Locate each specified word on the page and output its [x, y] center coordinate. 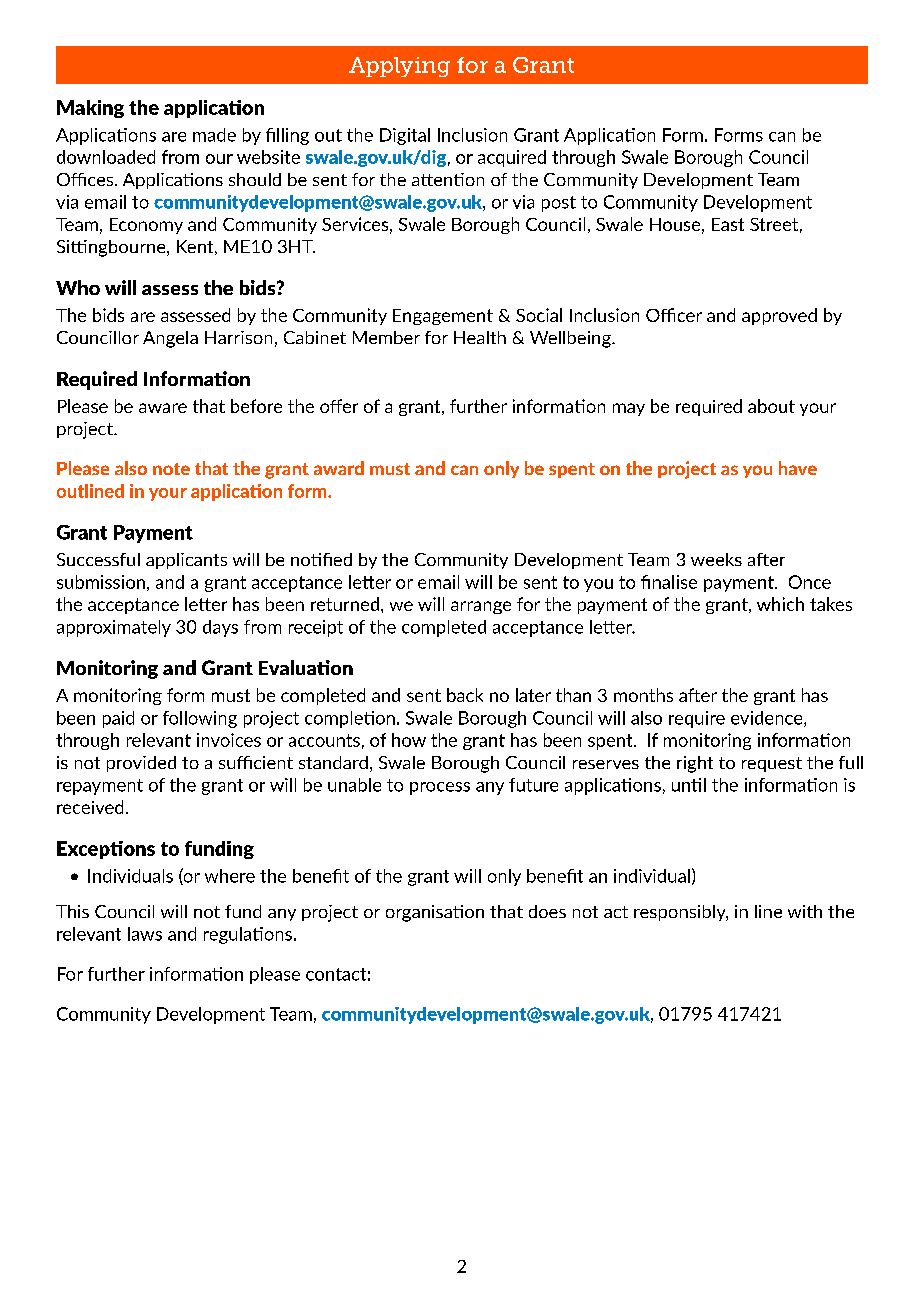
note [171, 469]
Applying [399, 67]
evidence [768, 719]
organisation [435, 913]
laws [145, 934]
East [728, 224]
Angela [170, 339]
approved [779, 316]
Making [90, 109]
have [798, 468]
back [465, 695]
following [200, 719]
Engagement [443, 317]
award [339, 468]
